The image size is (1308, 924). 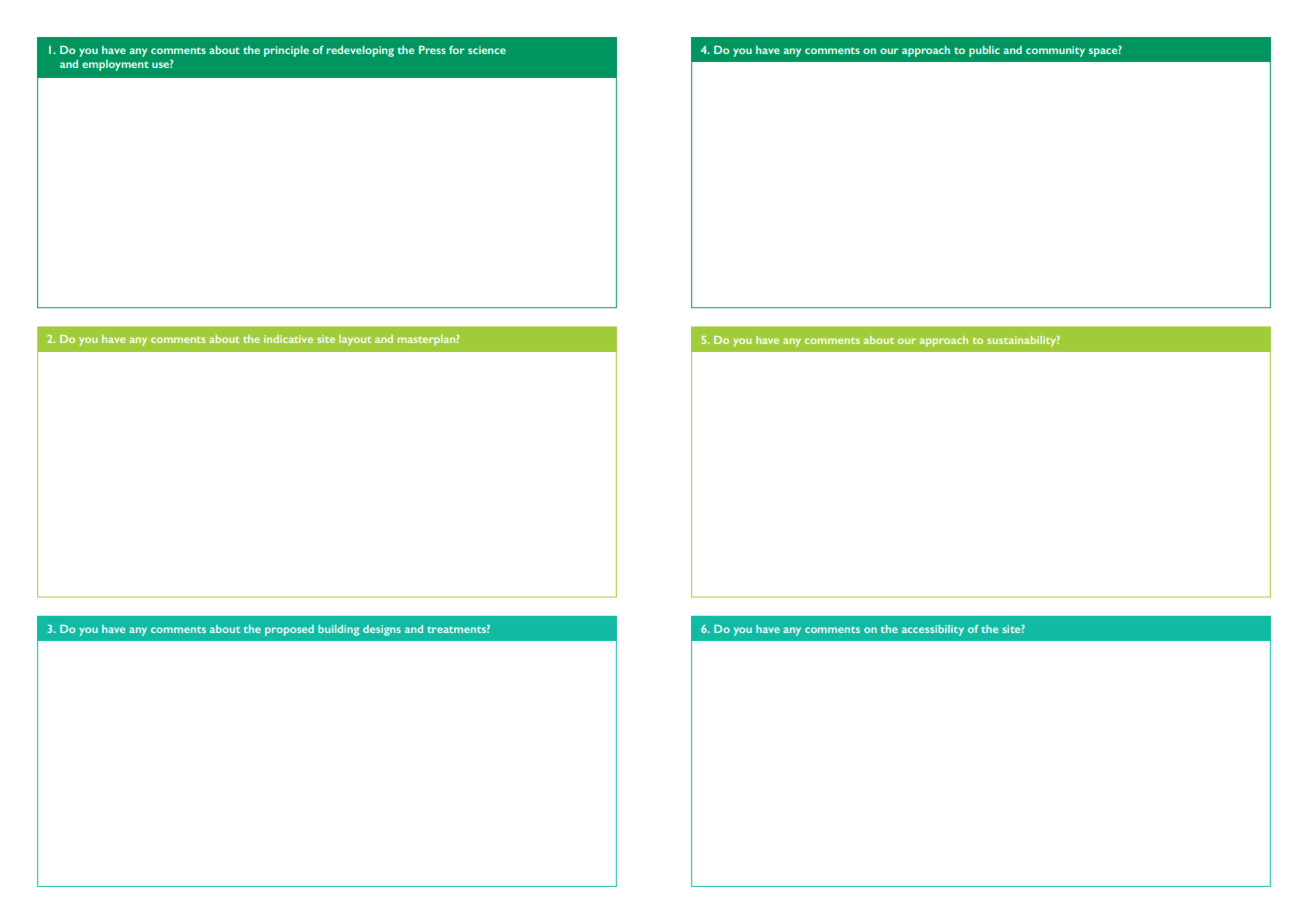 I want to click on principle, so click(x=286, y=51).
